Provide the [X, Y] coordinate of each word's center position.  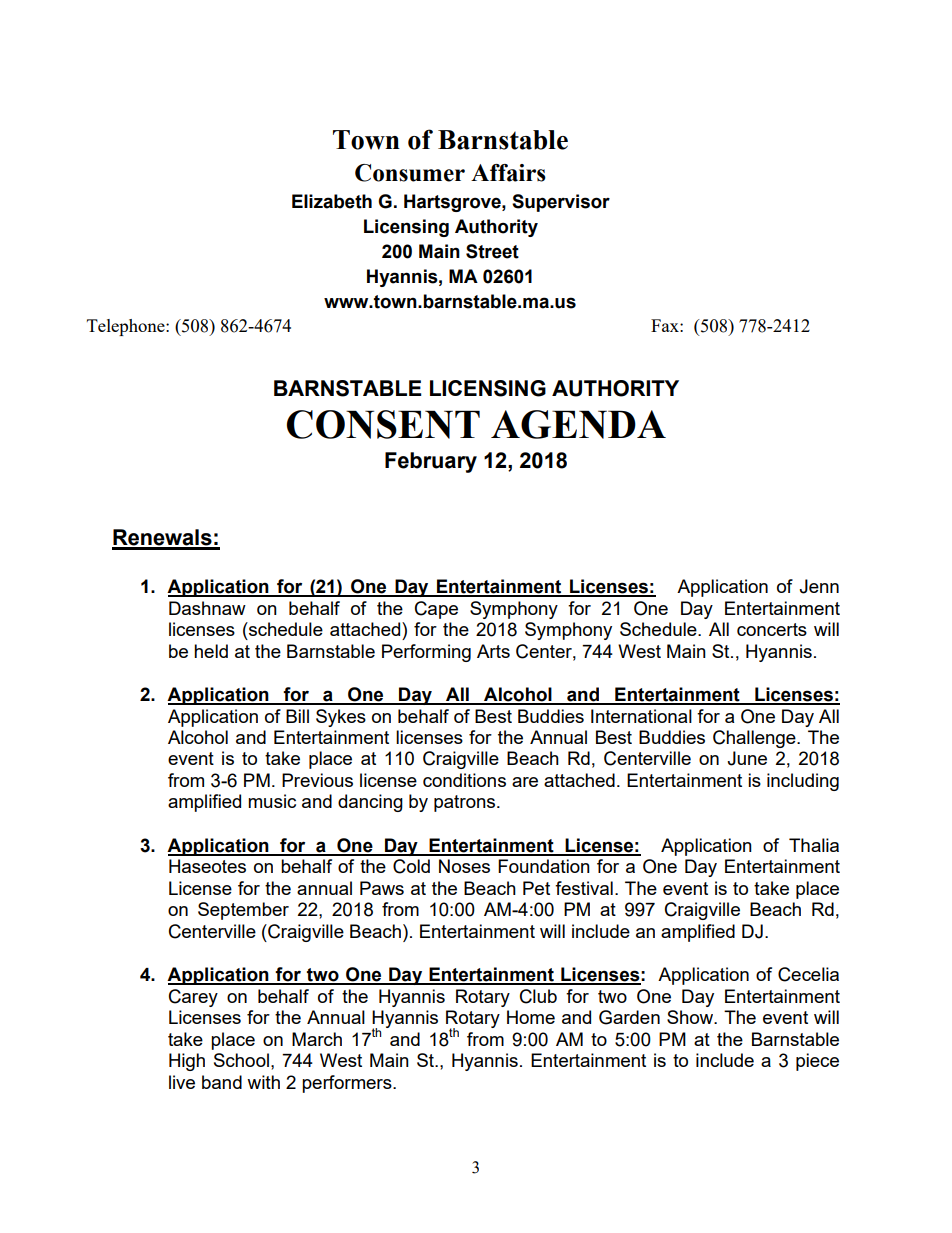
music [272, 801]
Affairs [508, 173]
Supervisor [561, 203]
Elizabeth [332, 201]
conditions [464, 780]
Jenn [819, 586]
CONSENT [383, 424]
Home [531, 1017]
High [187, 1062]
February [431, 462]
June [747, 758]
